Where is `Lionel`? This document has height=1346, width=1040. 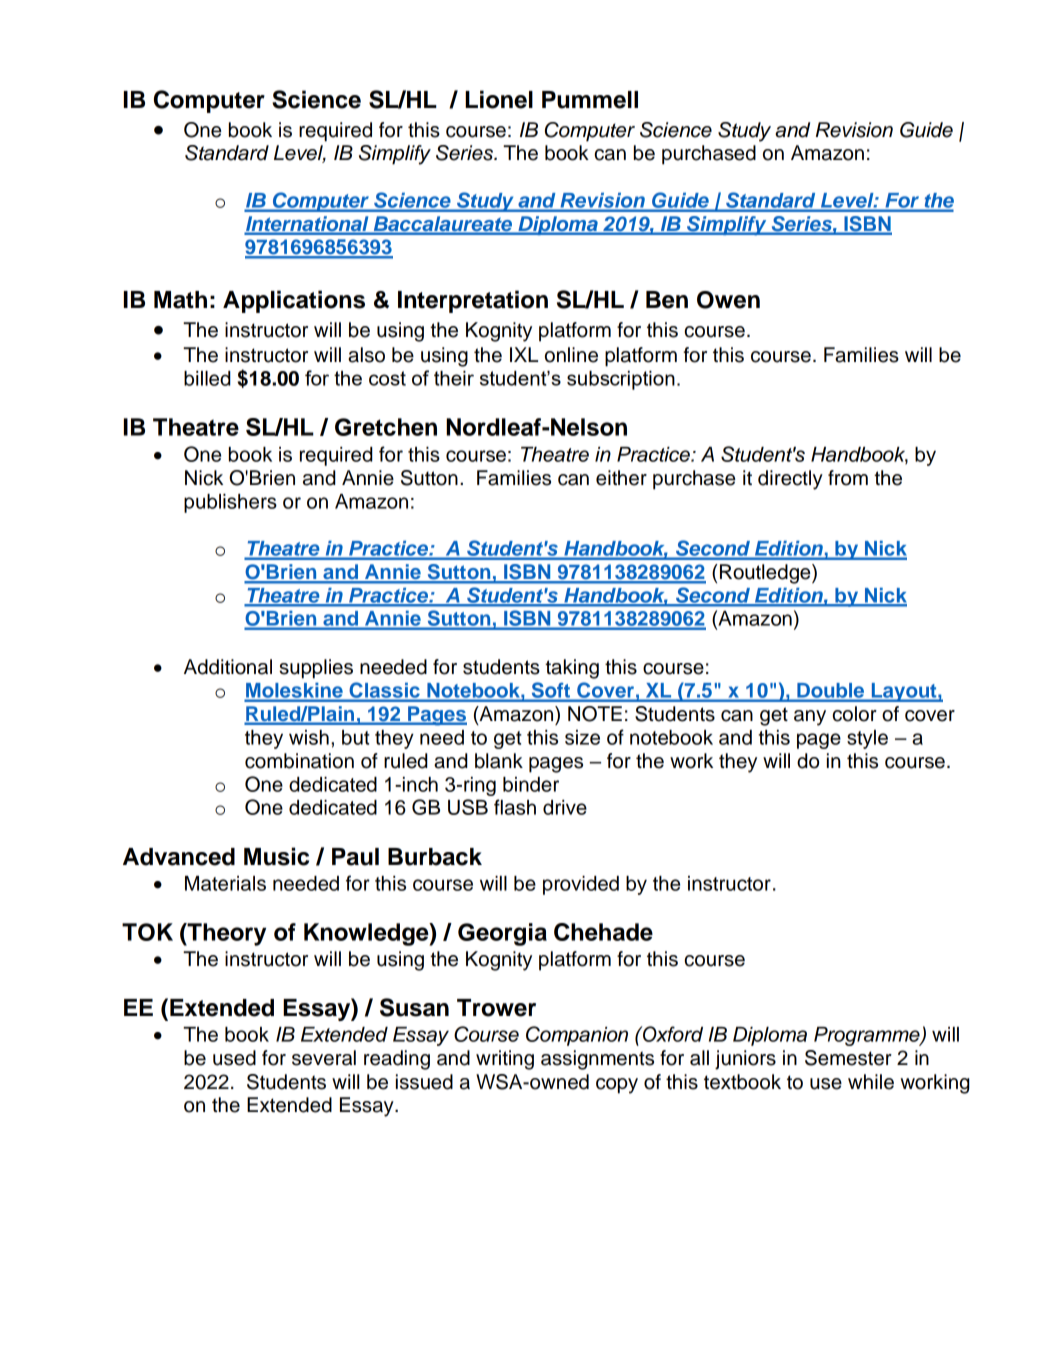 Lionel is located at coordinates (499, 99).
